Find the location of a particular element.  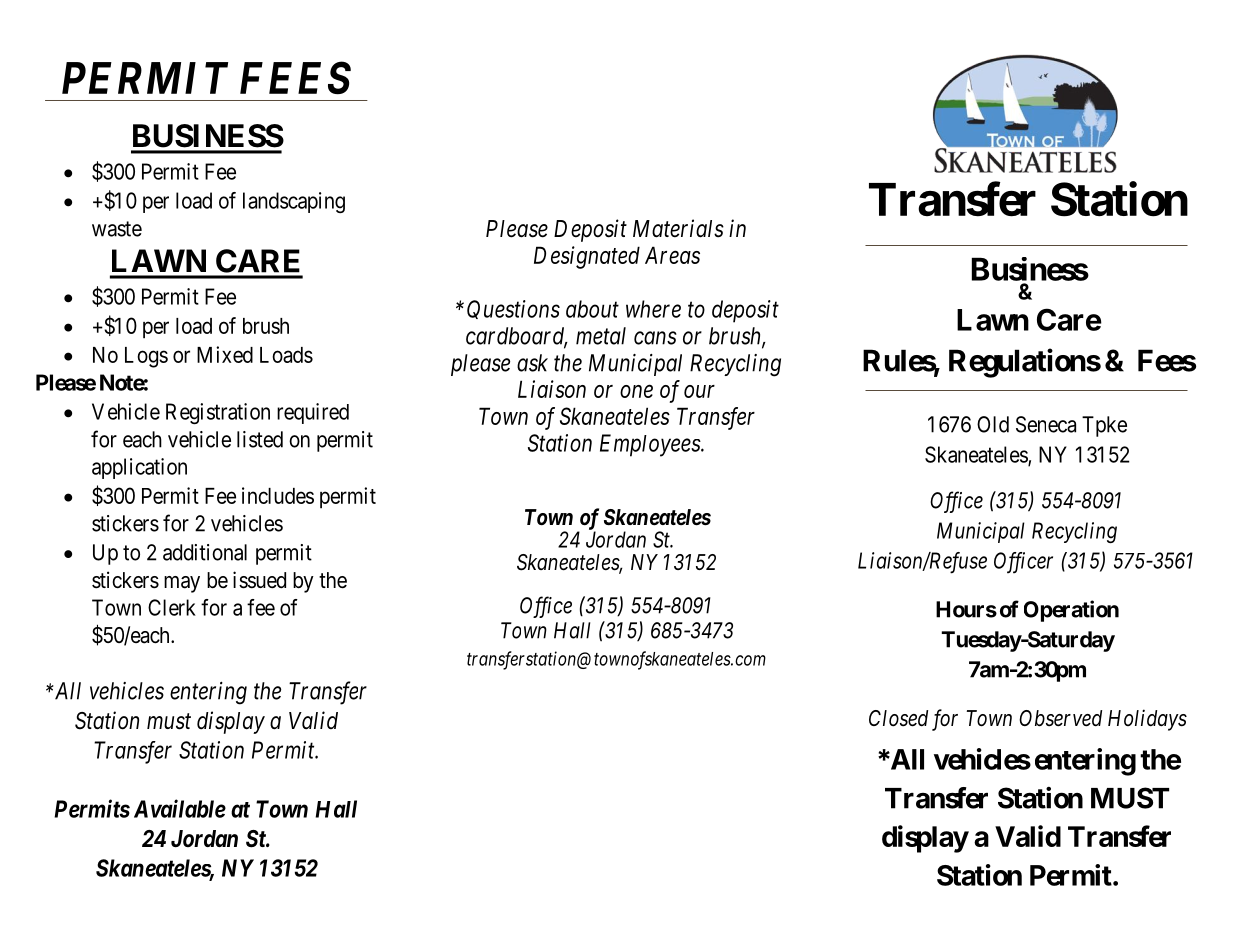

Observed is located at coordinates (1060, 718).
